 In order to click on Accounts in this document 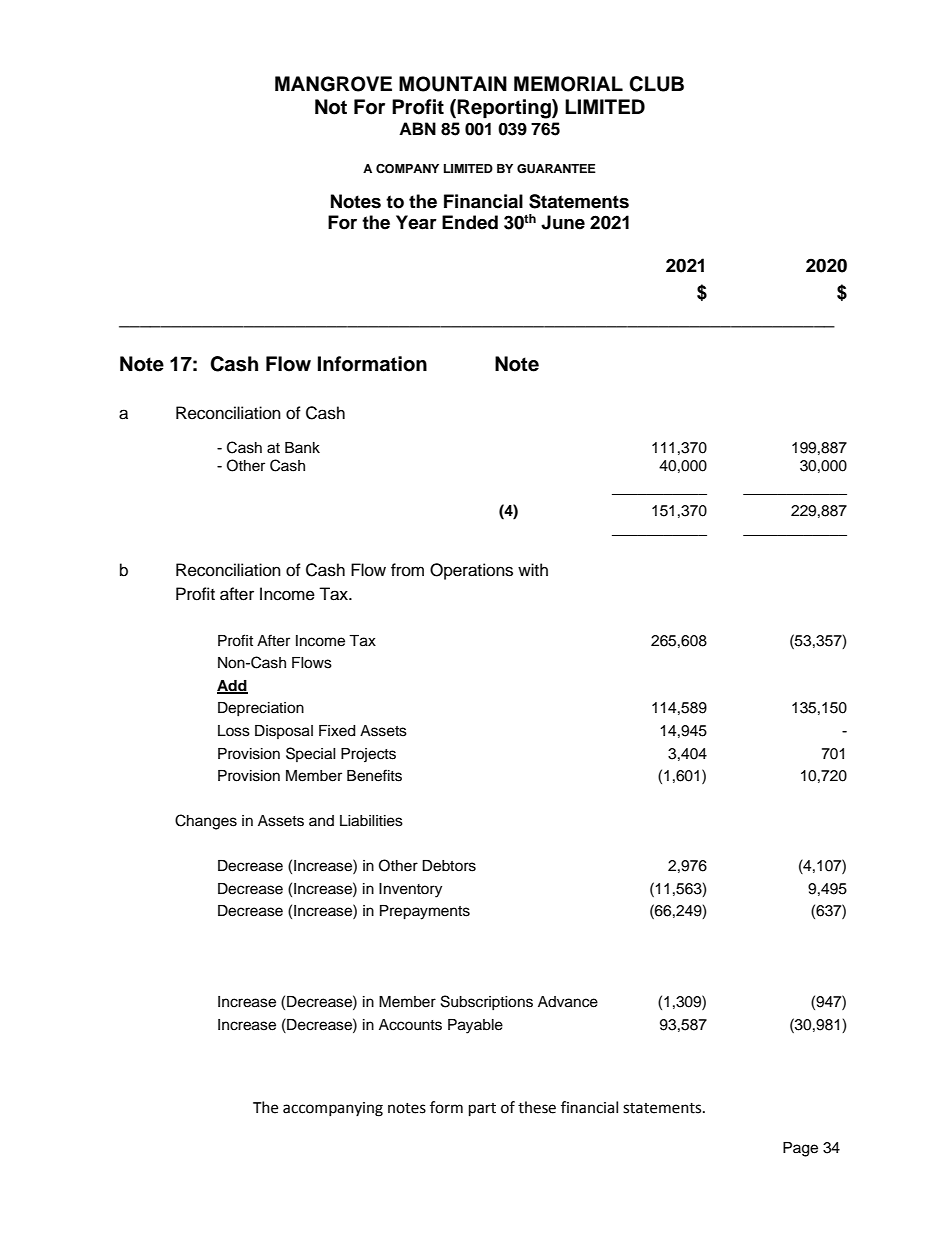, I will do `click(410, 1025)`.
